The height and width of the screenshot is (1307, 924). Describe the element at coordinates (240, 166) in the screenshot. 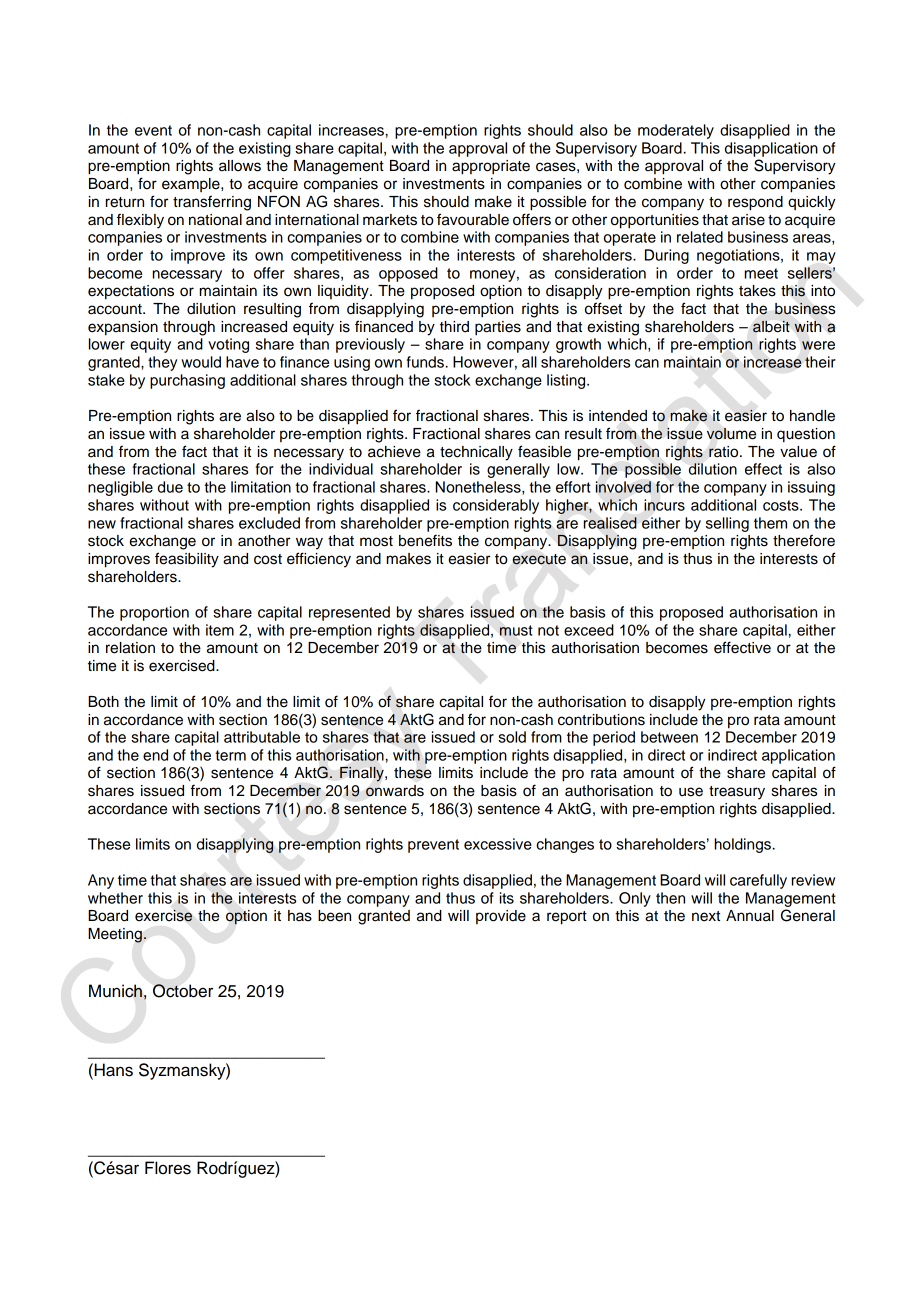

I see `allows` at that location.
